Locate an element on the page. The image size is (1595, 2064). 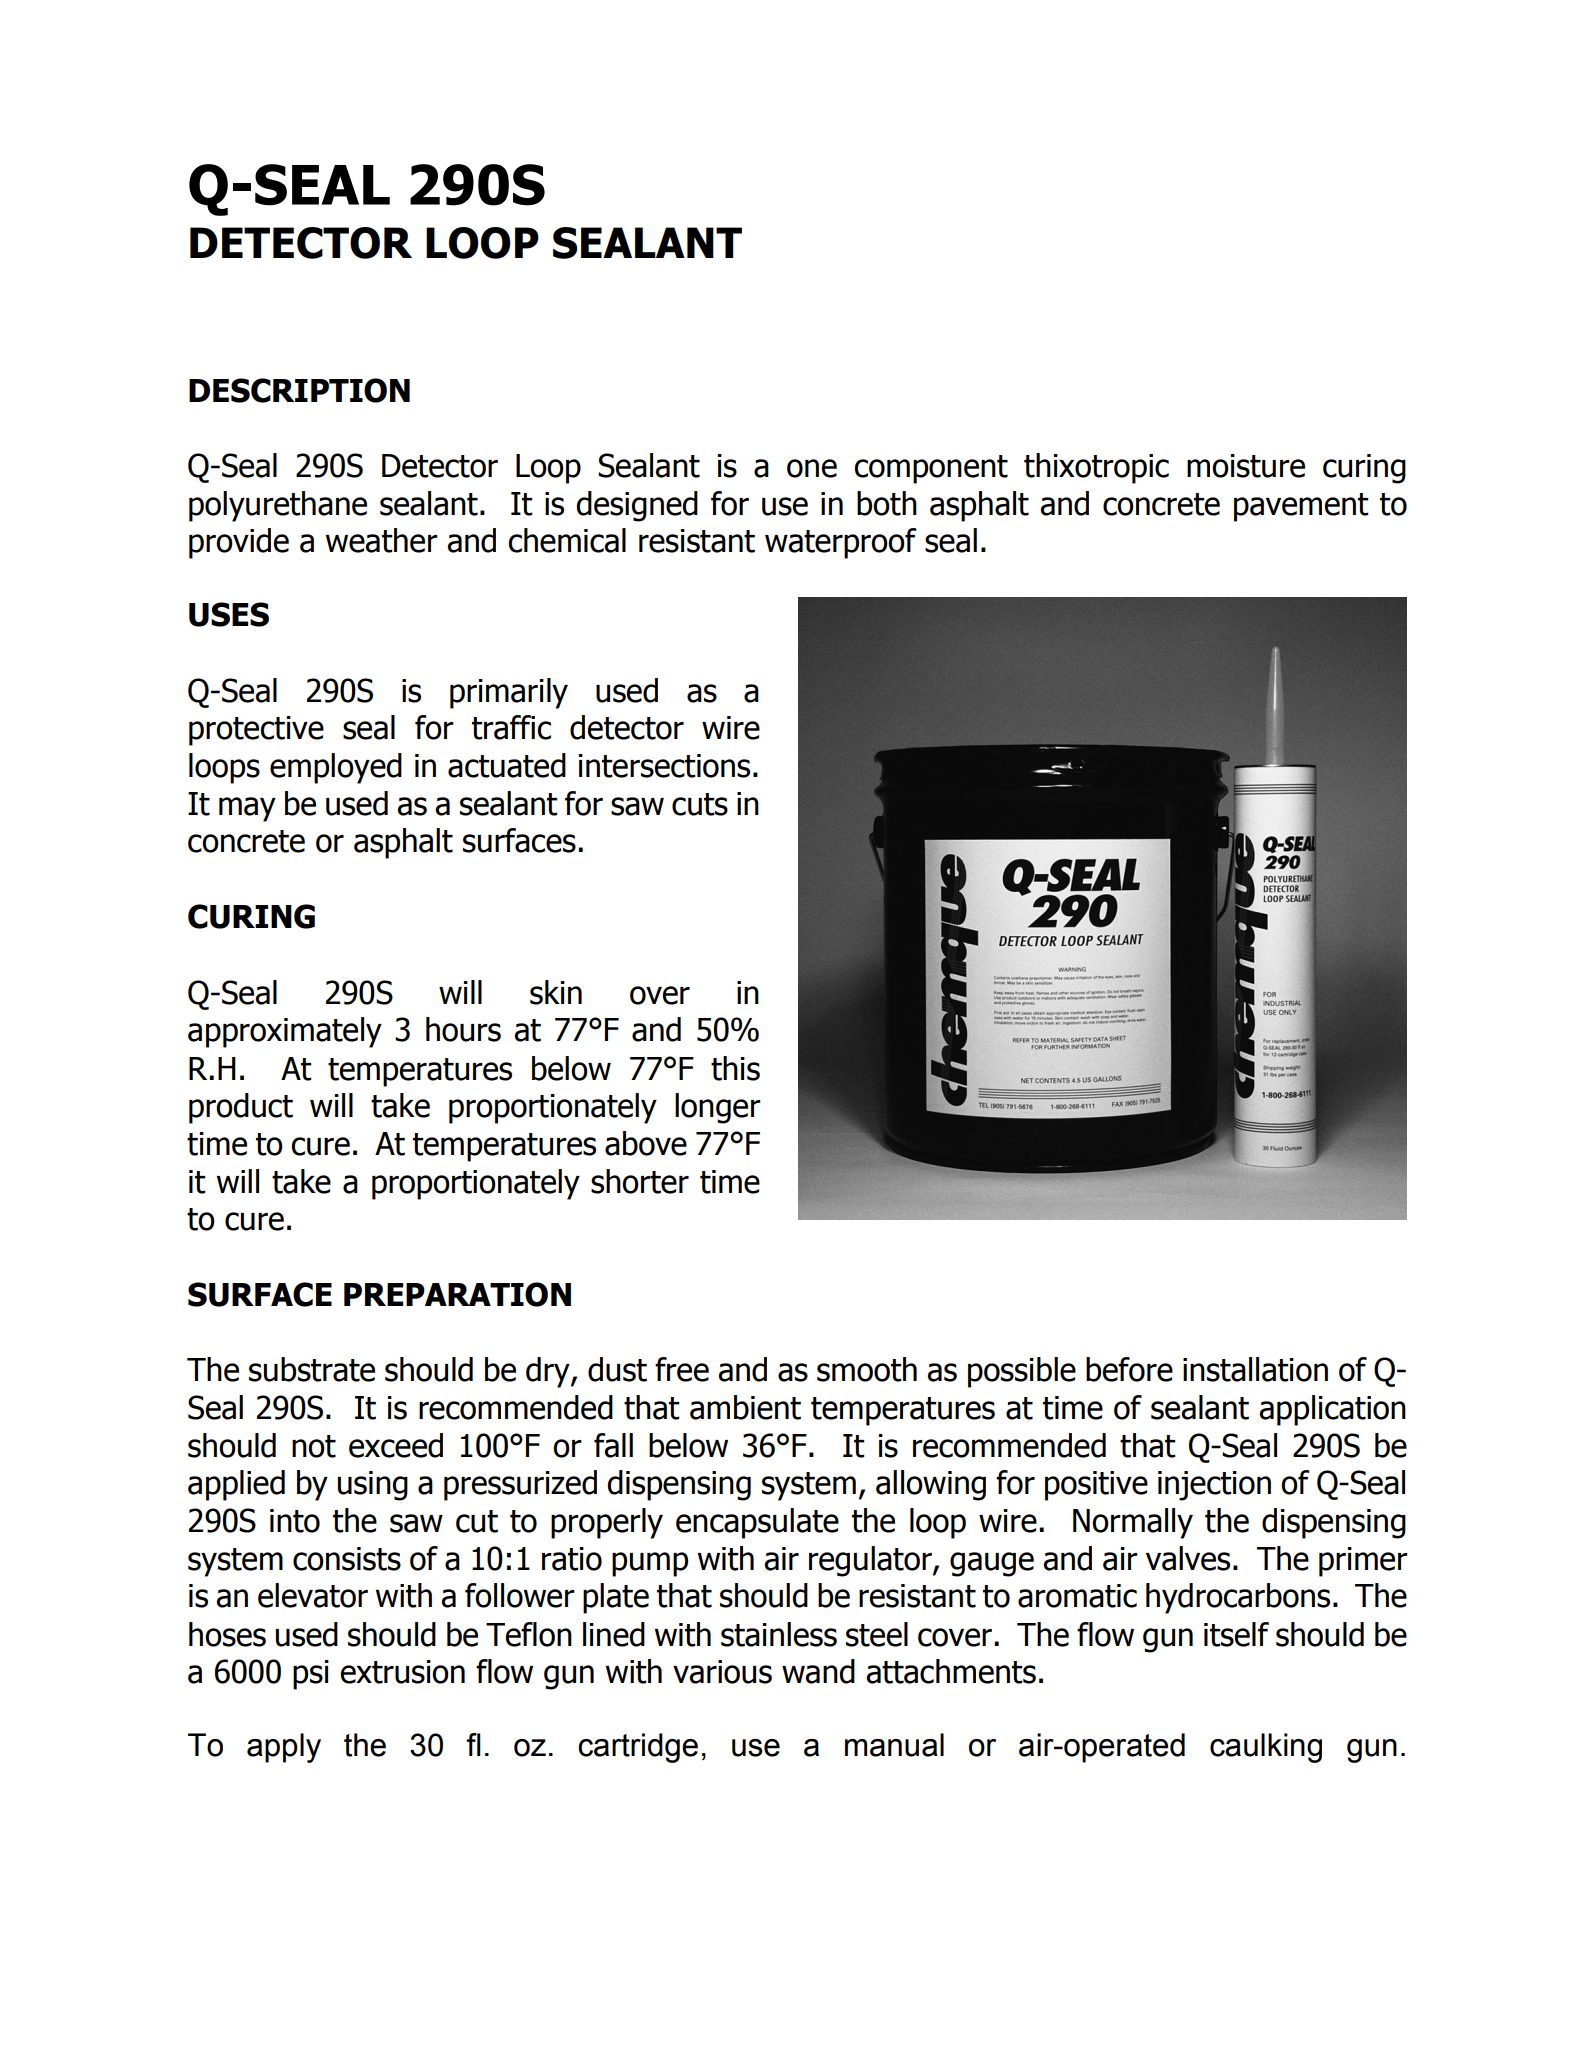
approximately is located at coordinates (285, 1032).
